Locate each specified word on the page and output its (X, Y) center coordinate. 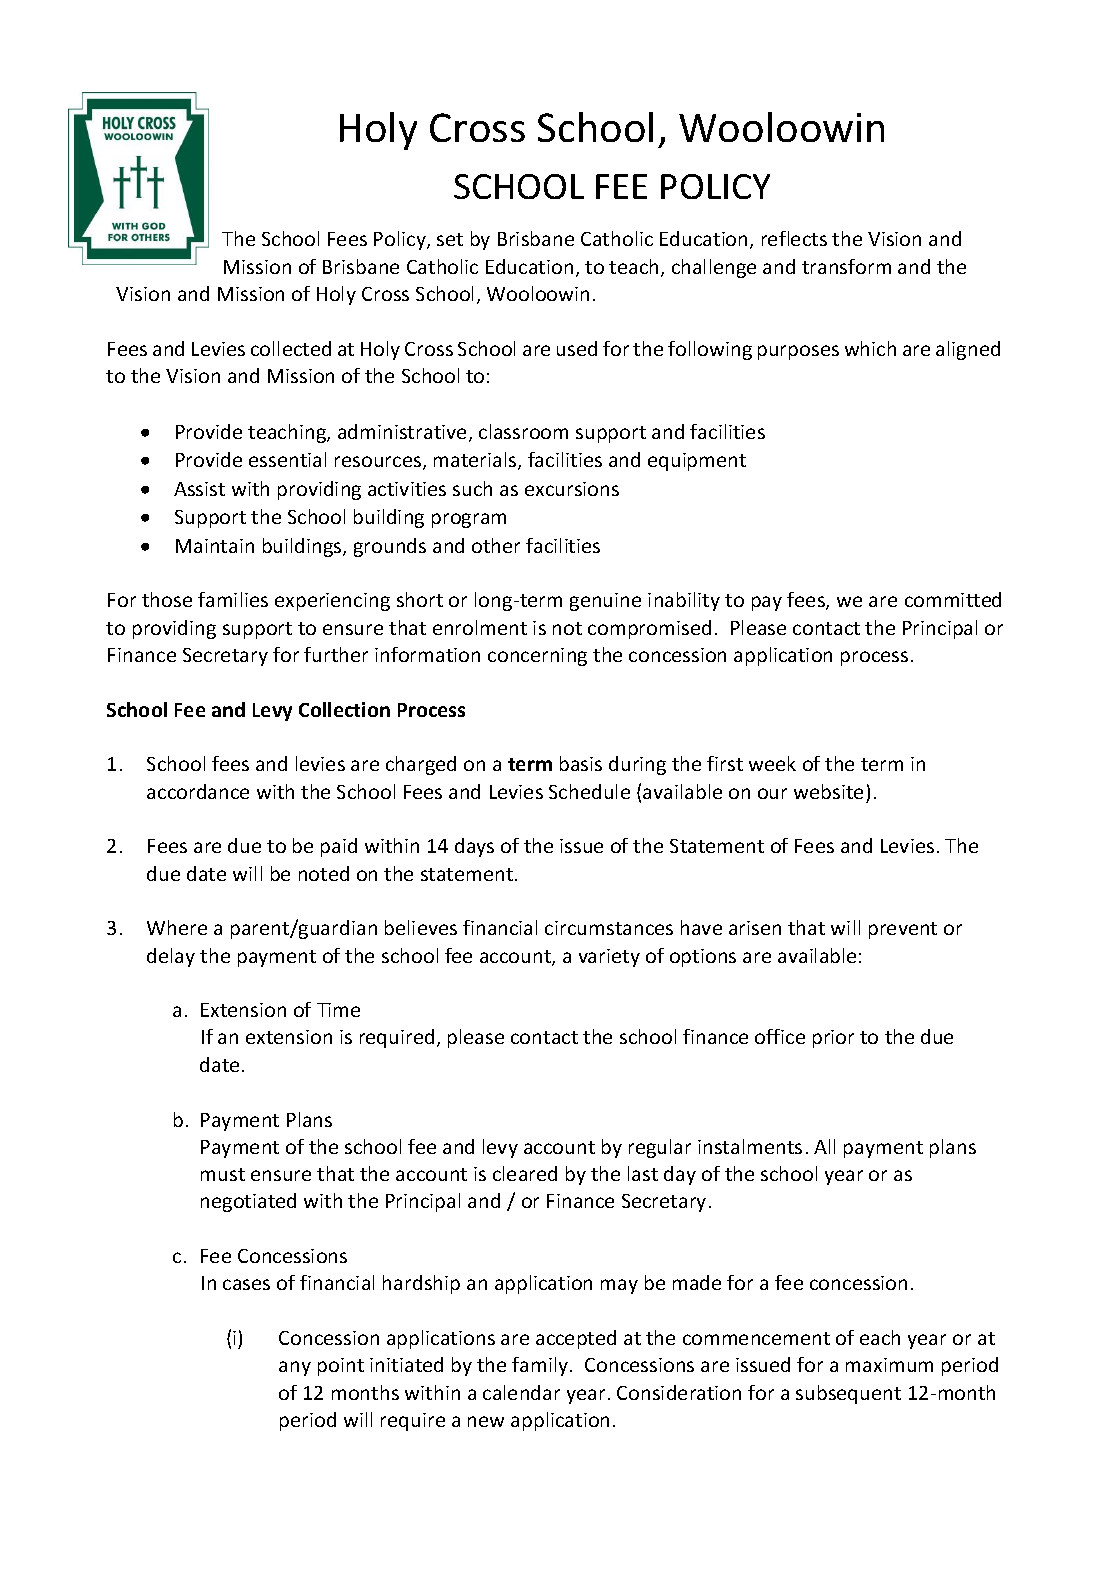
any (295, 1368)
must (223, 1174)
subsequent (848, 1394)
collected (291, 348)
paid (339, 847)
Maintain (215, 546)
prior (833, 1039)
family (541, 1366)
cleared (525, 1173)
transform (846, 266)
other (496, 545)
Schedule (589, 791)
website (828, 791)
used (577, 348)
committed (953, 599)
